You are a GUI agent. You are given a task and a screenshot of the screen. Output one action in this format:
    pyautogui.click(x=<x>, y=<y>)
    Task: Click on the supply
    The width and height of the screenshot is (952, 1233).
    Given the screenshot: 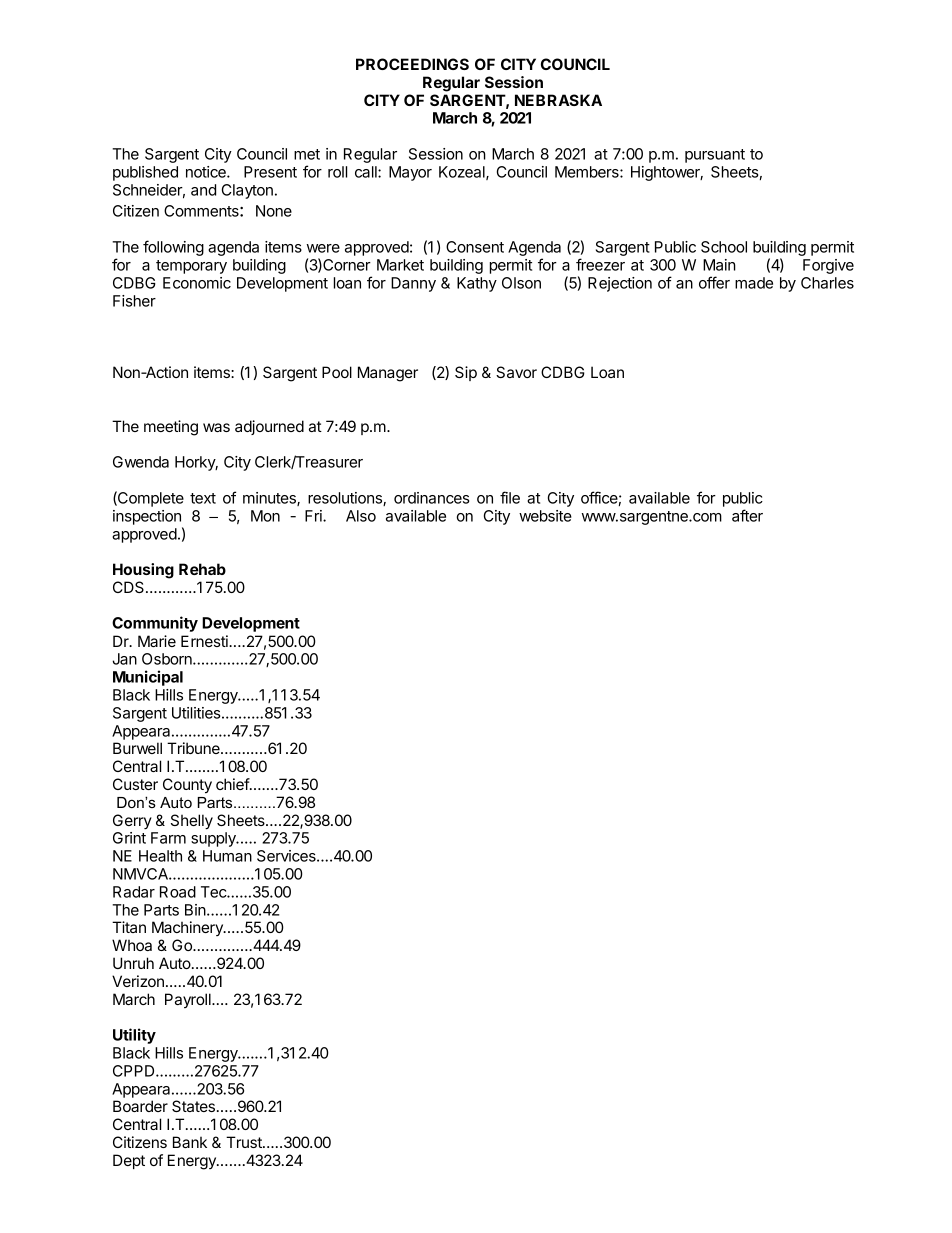 What is the action you would take?
    pyautogui.click(x=214, y=839)
